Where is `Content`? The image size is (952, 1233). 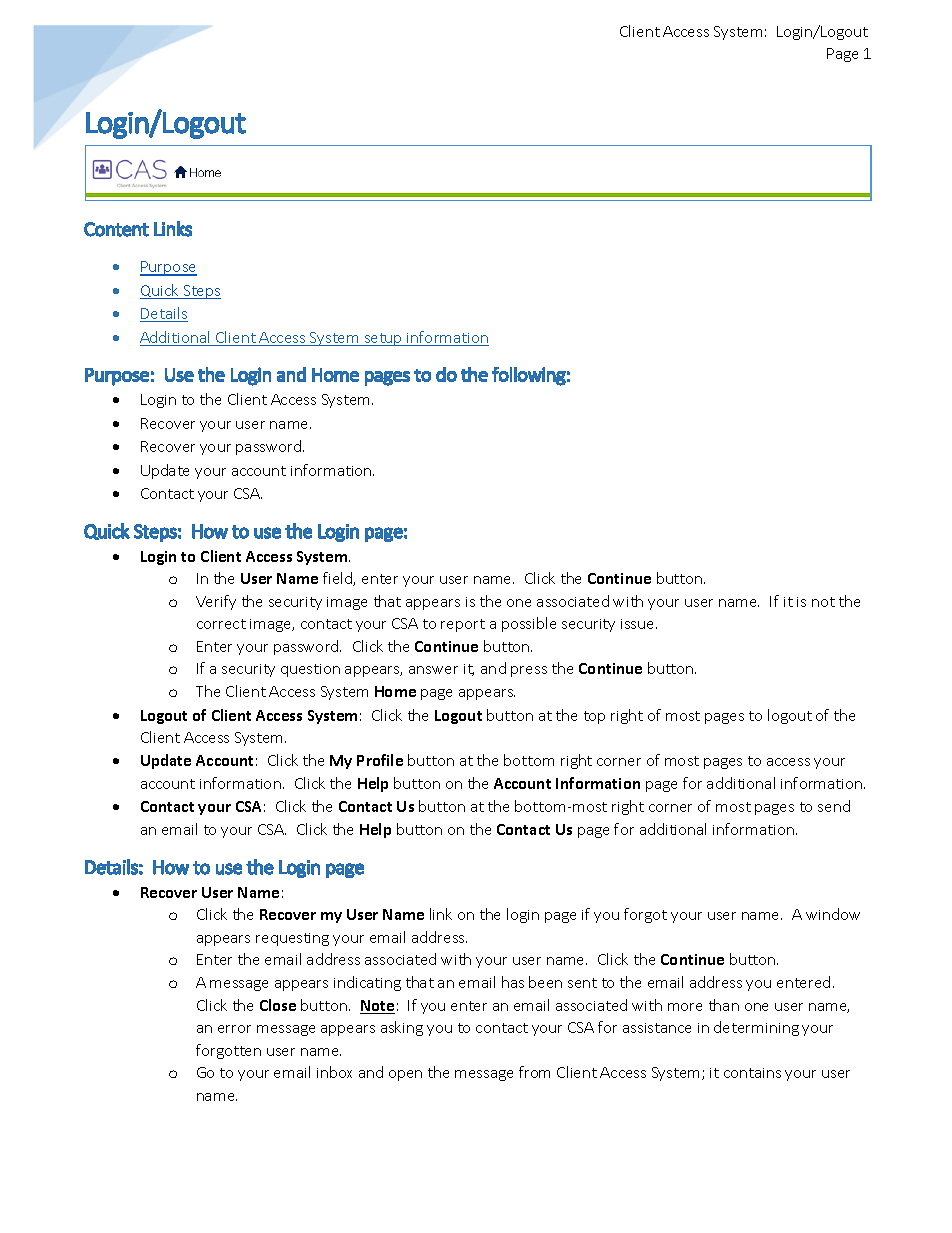
Content is located at coordinates (116, 229).
